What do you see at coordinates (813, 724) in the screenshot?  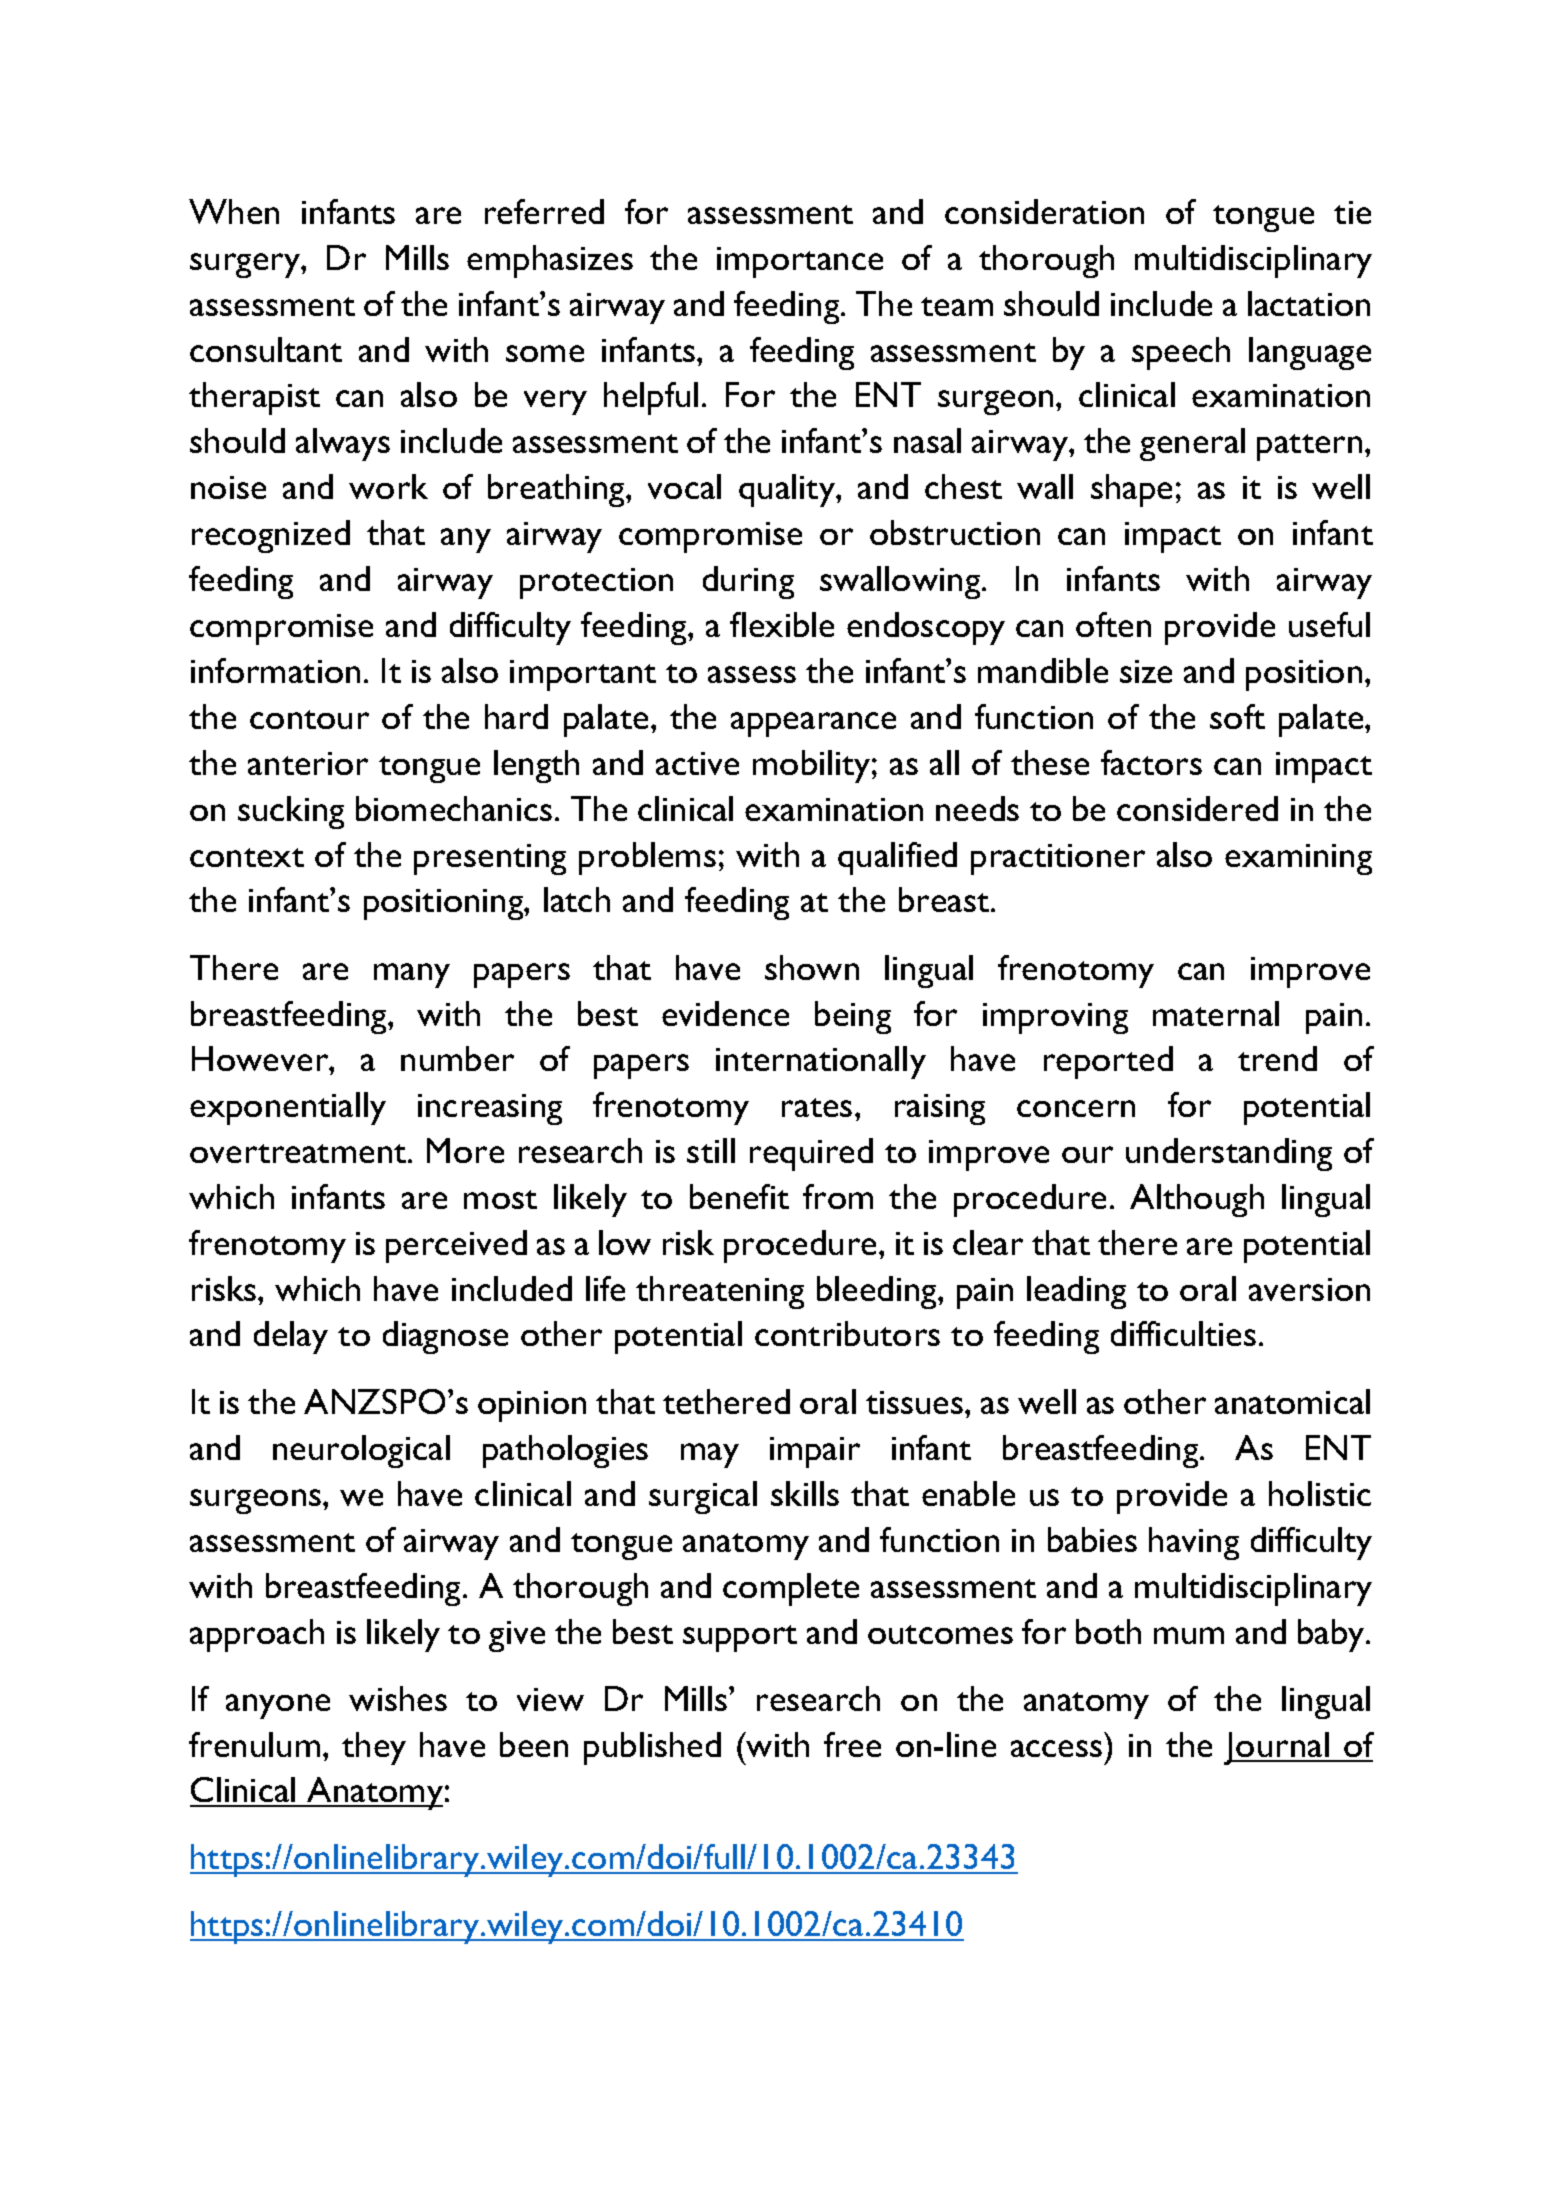 I see `appearance` at bounding box center [813, 724].
